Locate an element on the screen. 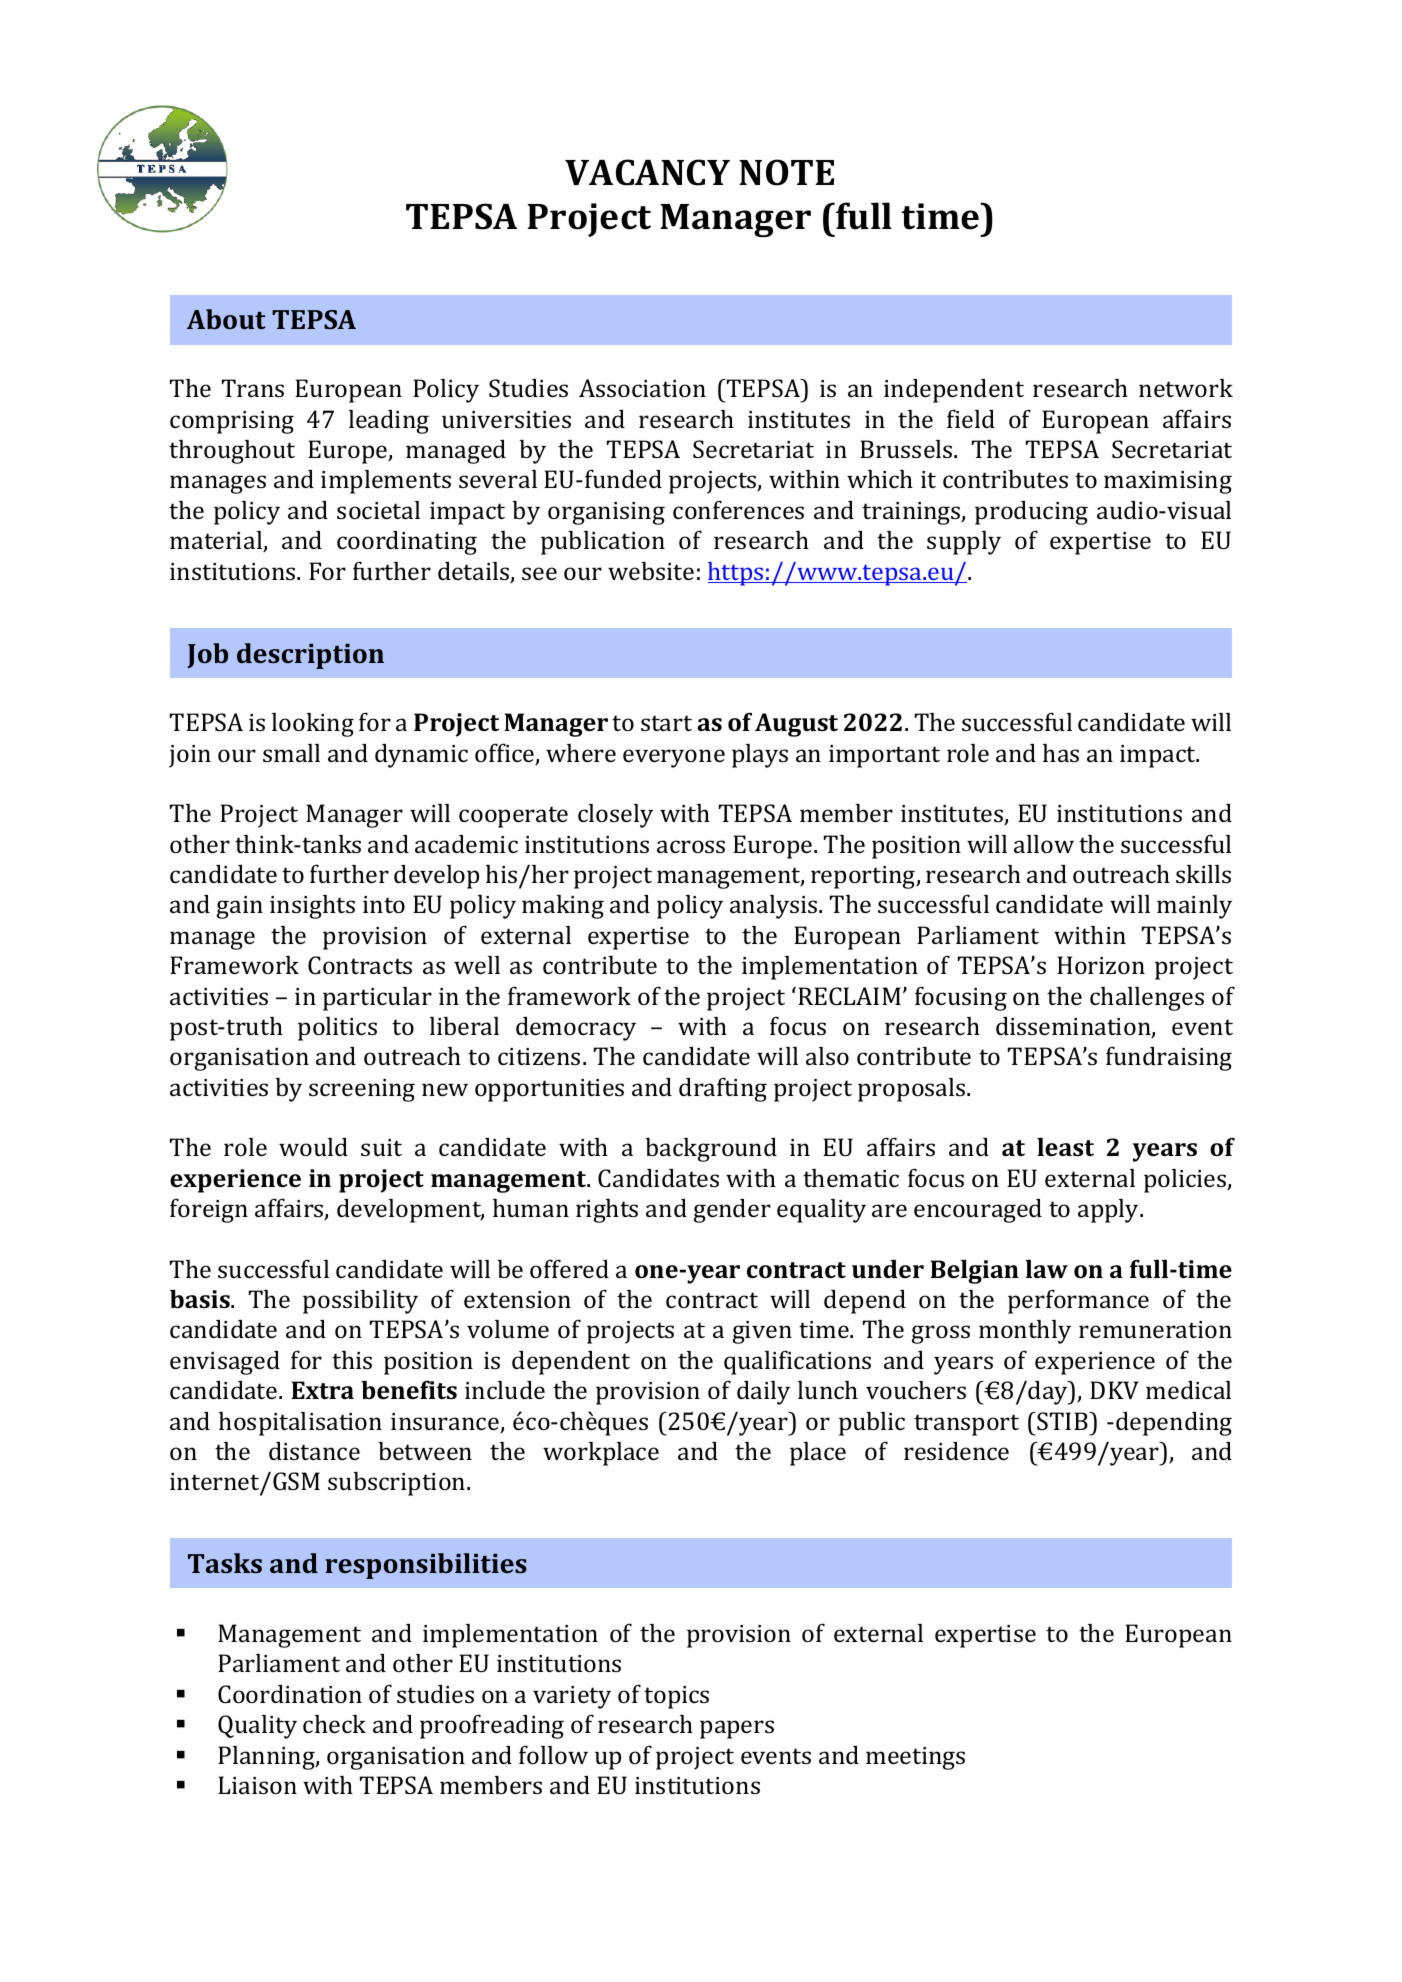 The image size is (1402, 1982). politics is located at coordinates (337, 1029).
